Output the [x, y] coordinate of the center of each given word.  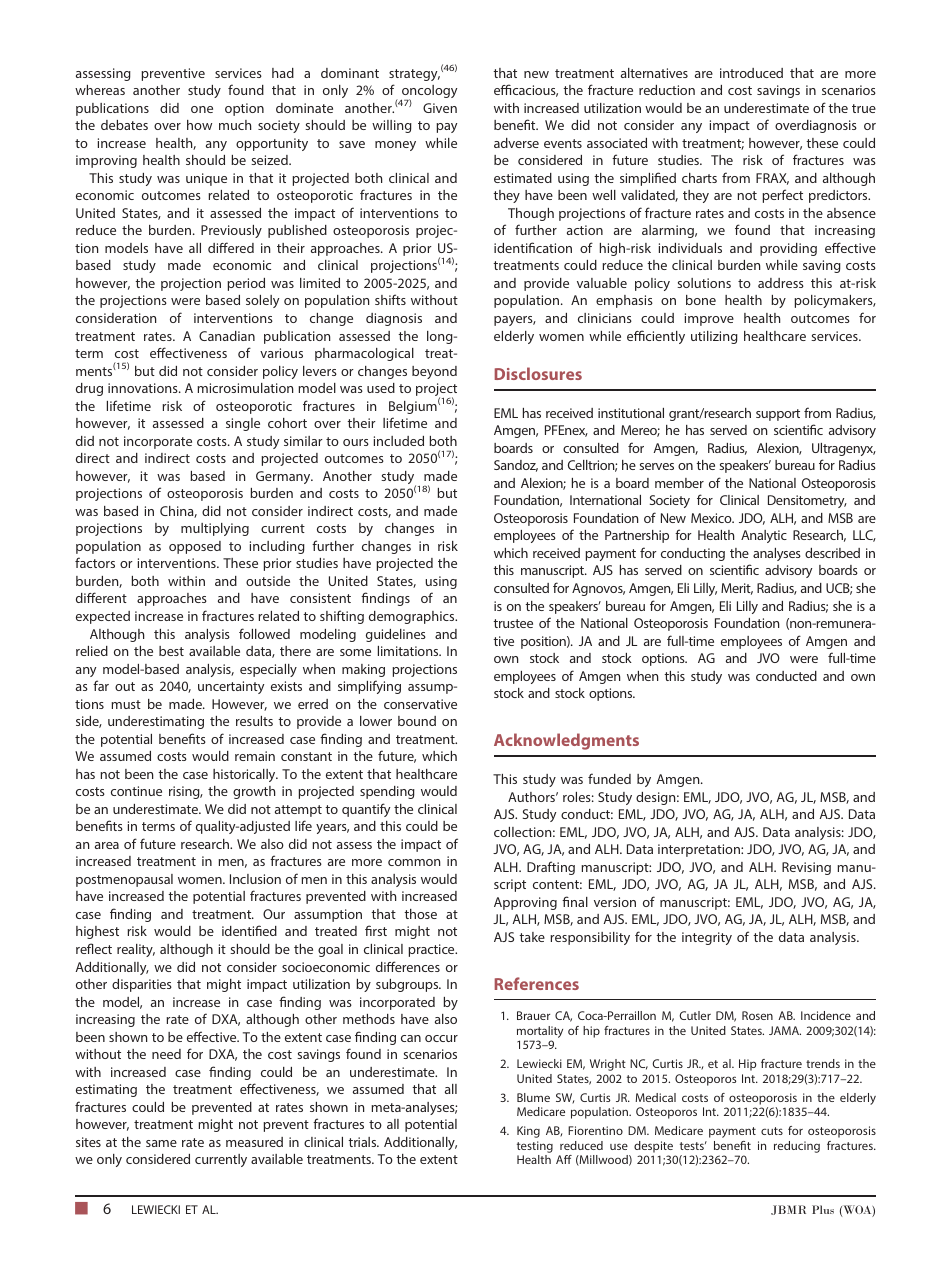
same [161, 1143]
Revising [806, 868]
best [171, 651]
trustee [513, 623]
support [778, 415]
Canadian [227, 336]
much [235, 125]
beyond [434, 372]
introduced [751, 73]
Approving [525, 903]
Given [440, 108]
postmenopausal [124, 880]
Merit [737, 589]
